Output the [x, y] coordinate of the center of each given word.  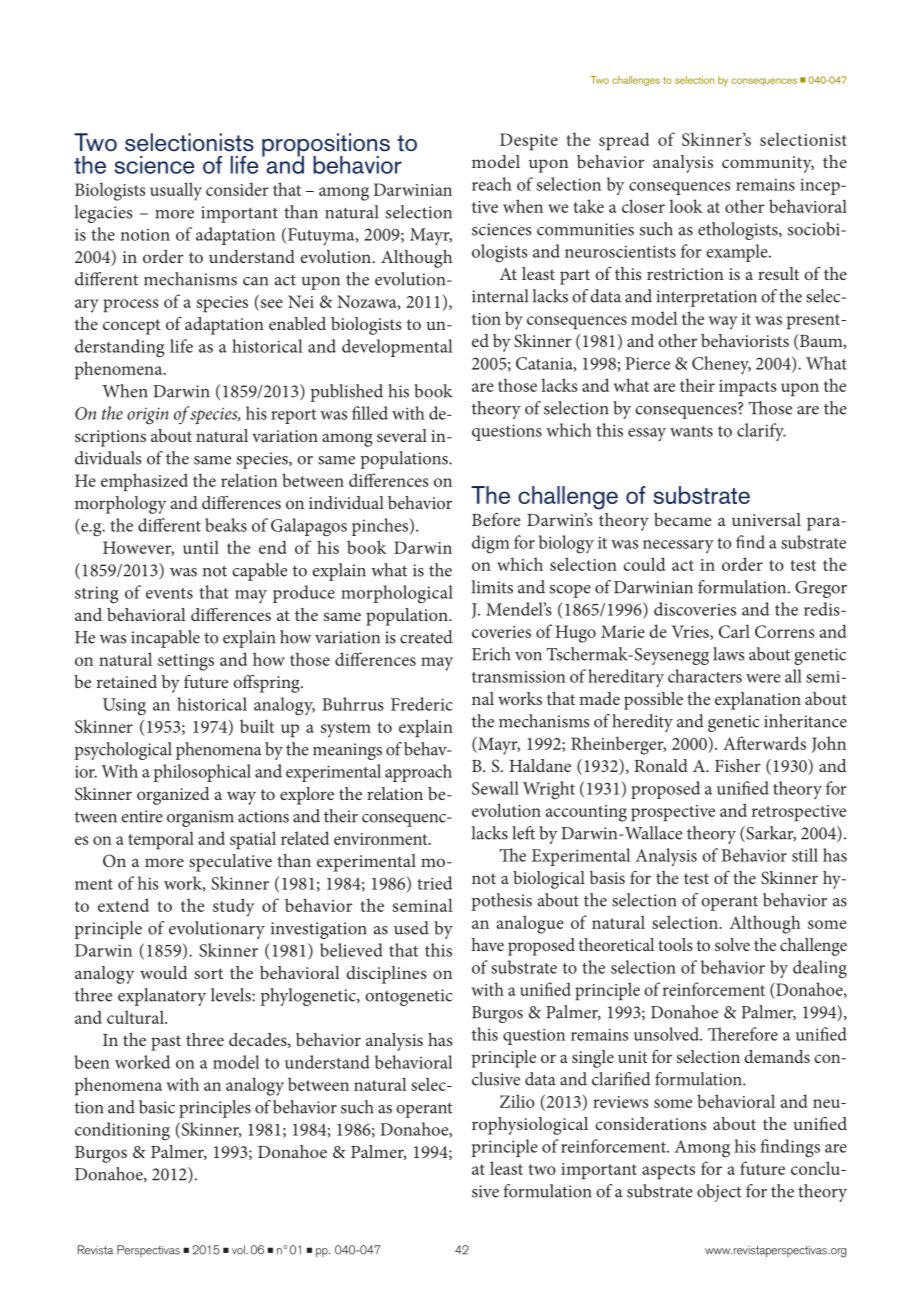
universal [766, 519]
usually [176, 191]
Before [496, 519]
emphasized [144, 482]
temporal [161, 840]
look [686, 206]
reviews [621, 1102]
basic [157, 1107]
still [805, 855]
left [523, 833]
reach [492, 184]
